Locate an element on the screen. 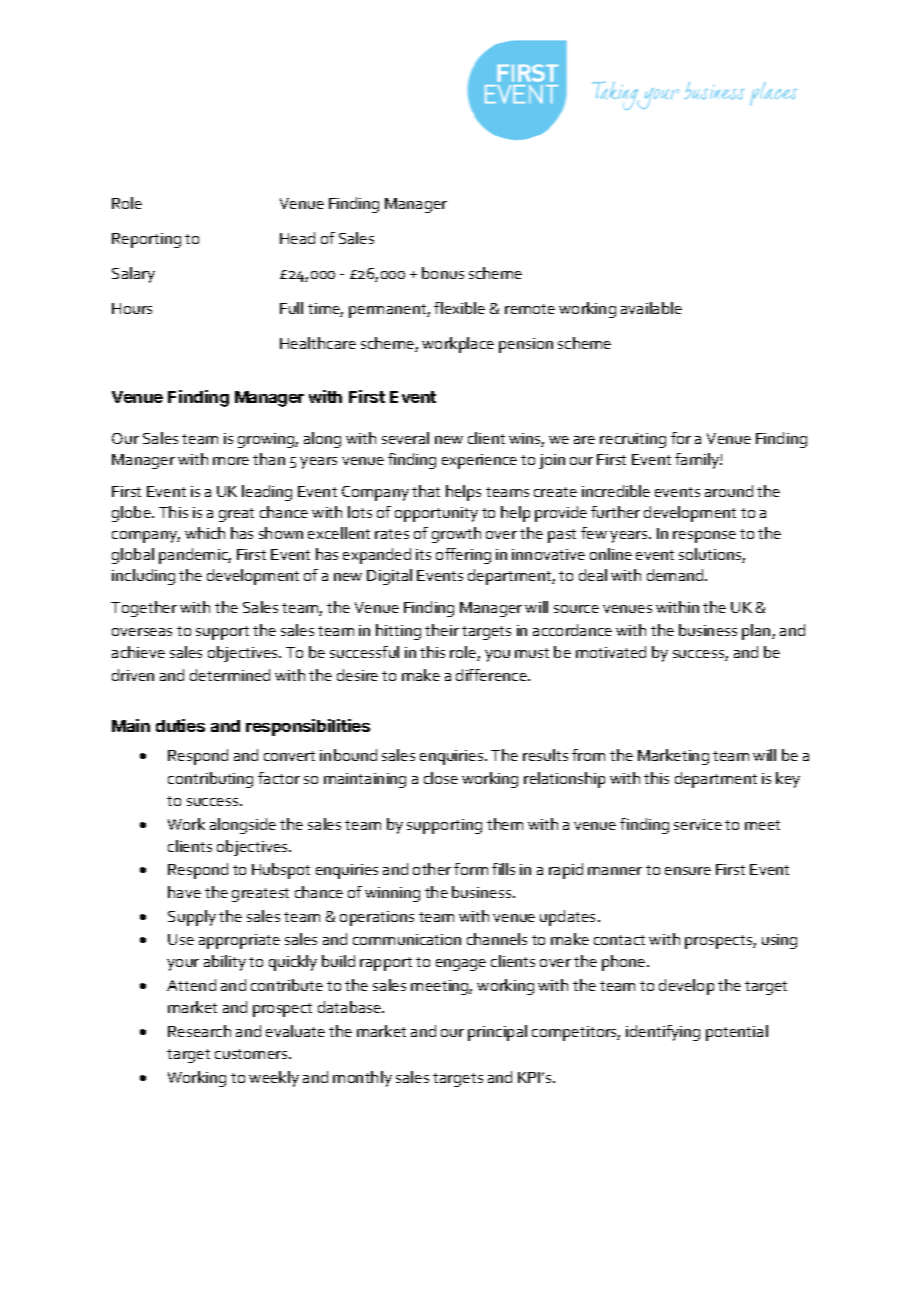  around is located at coordinates (729, 491).
